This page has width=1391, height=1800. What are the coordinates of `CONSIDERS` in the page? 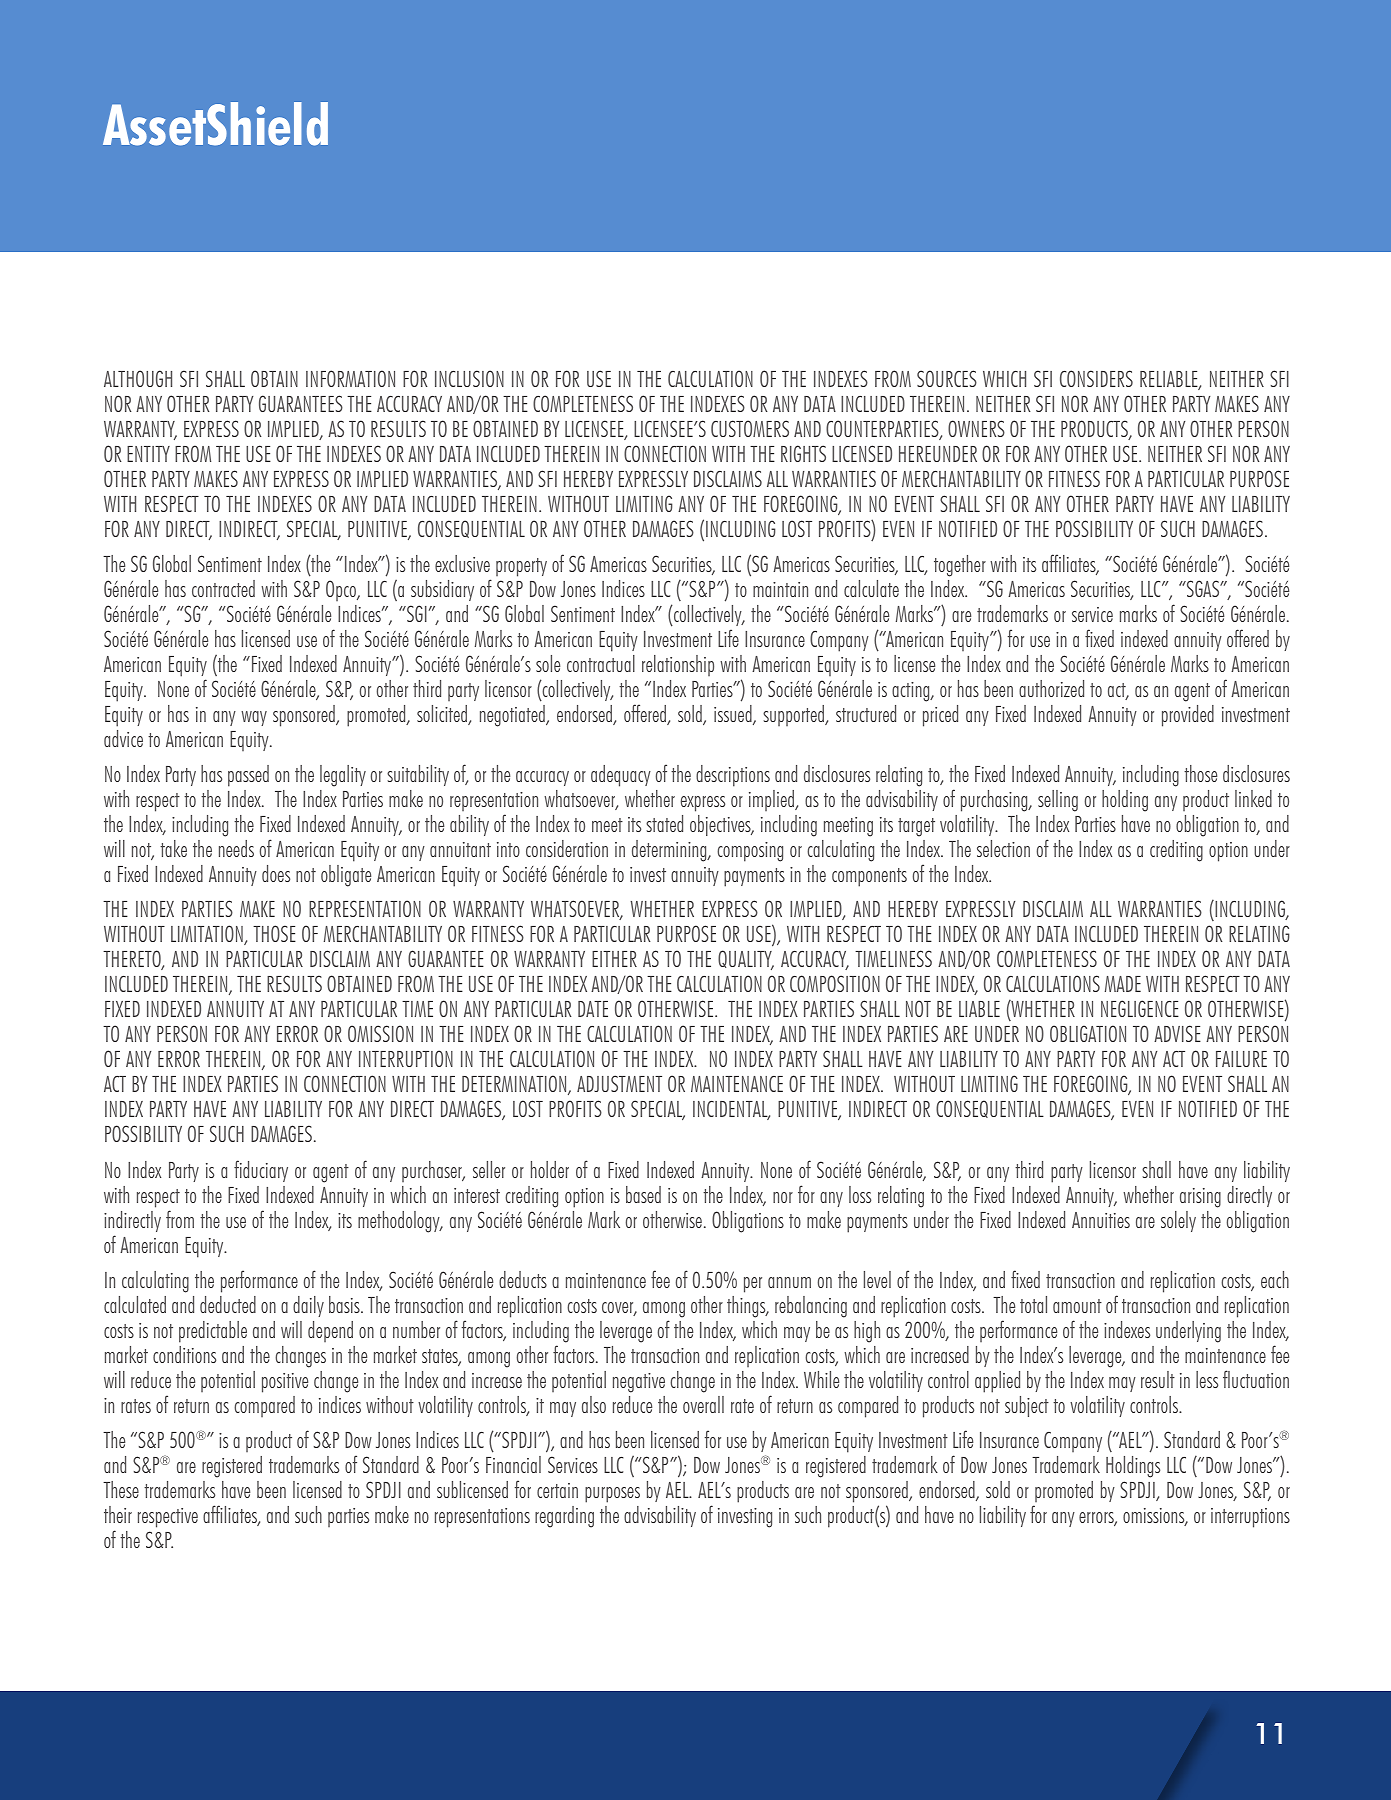 It's located at (1096, 378).
